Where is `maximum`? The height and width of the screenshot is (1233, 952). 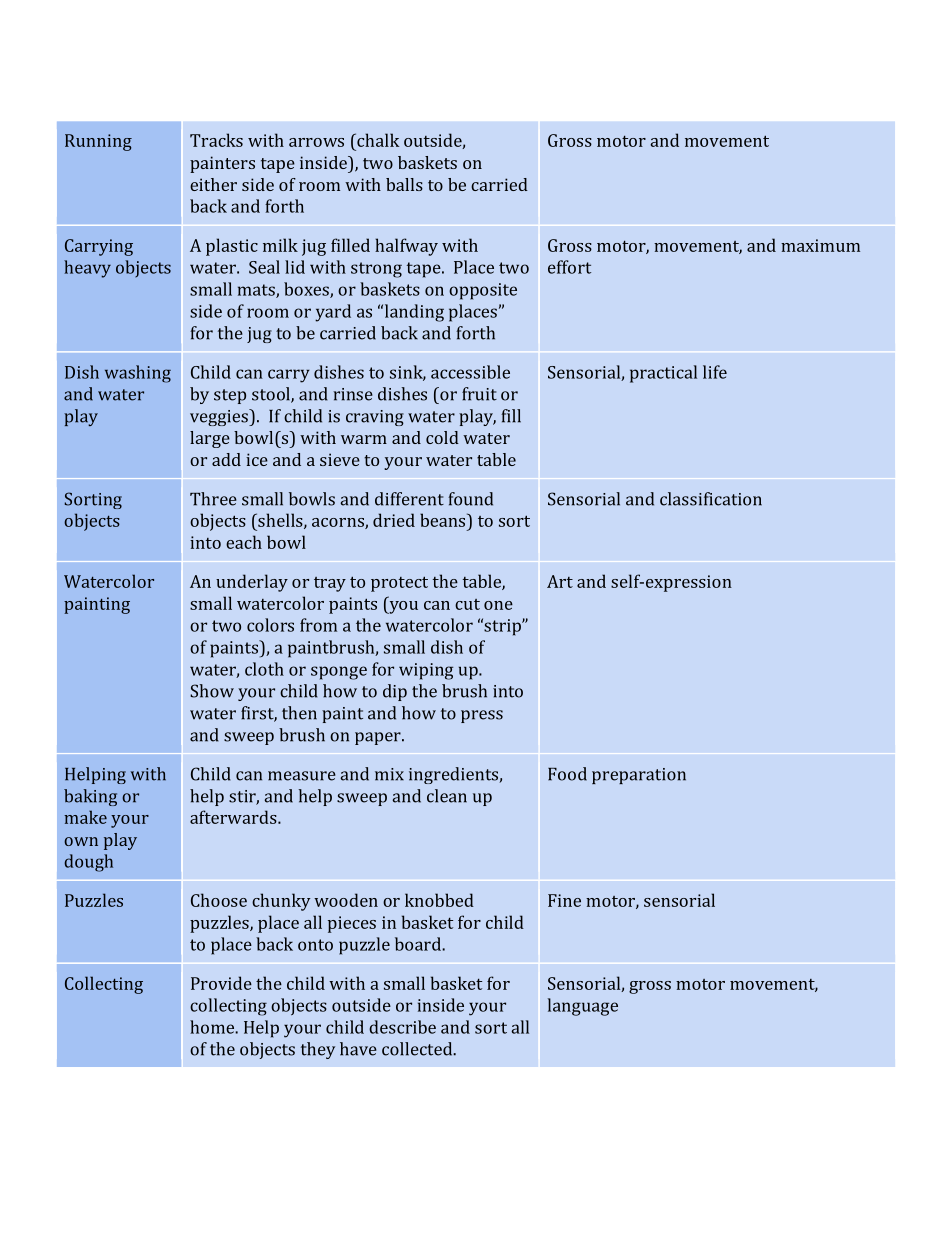 maximum is located at coordinates (820, 245).
